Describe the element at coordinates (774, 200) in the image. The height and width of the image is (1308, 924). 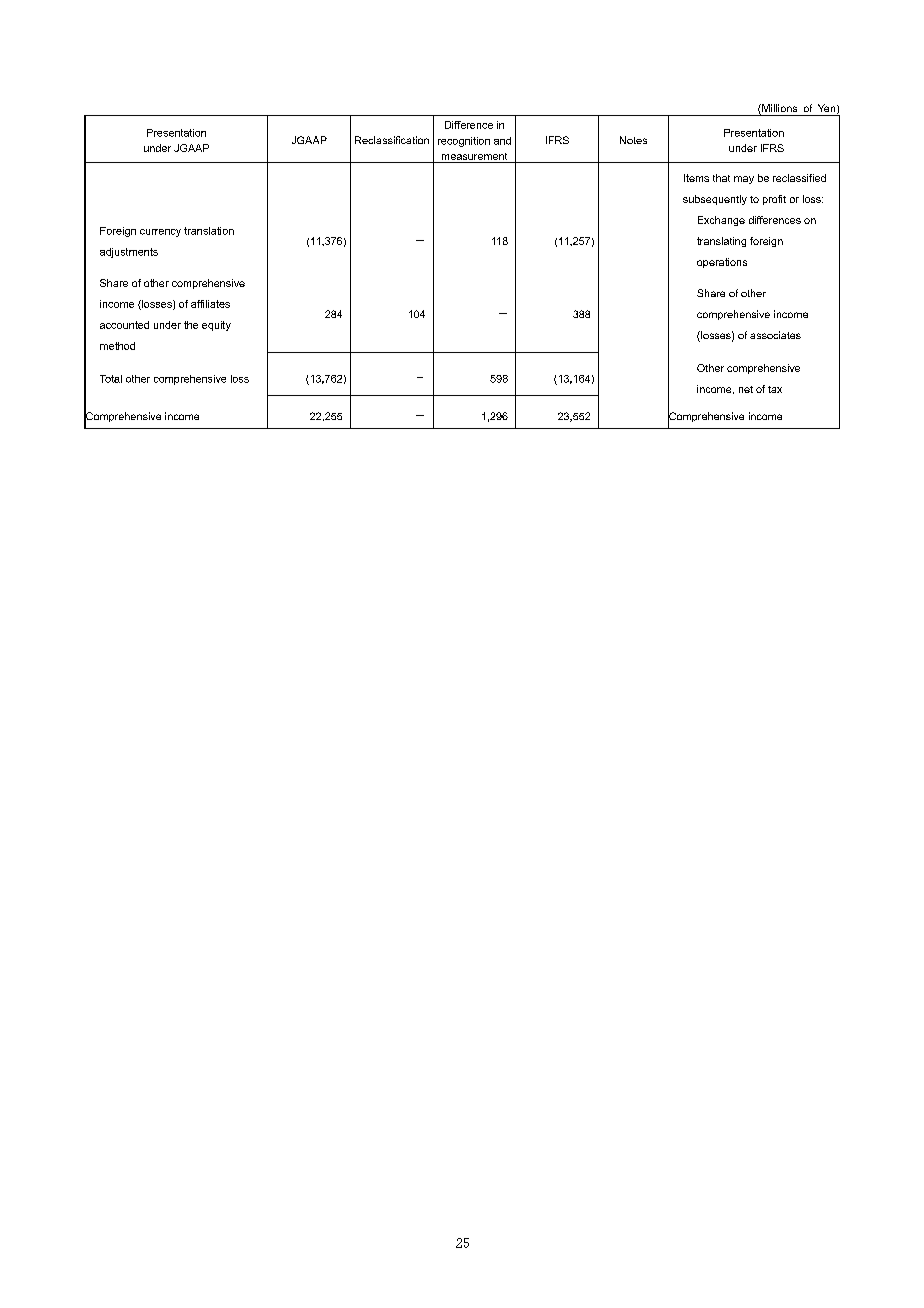
I see `profit` at that location.
